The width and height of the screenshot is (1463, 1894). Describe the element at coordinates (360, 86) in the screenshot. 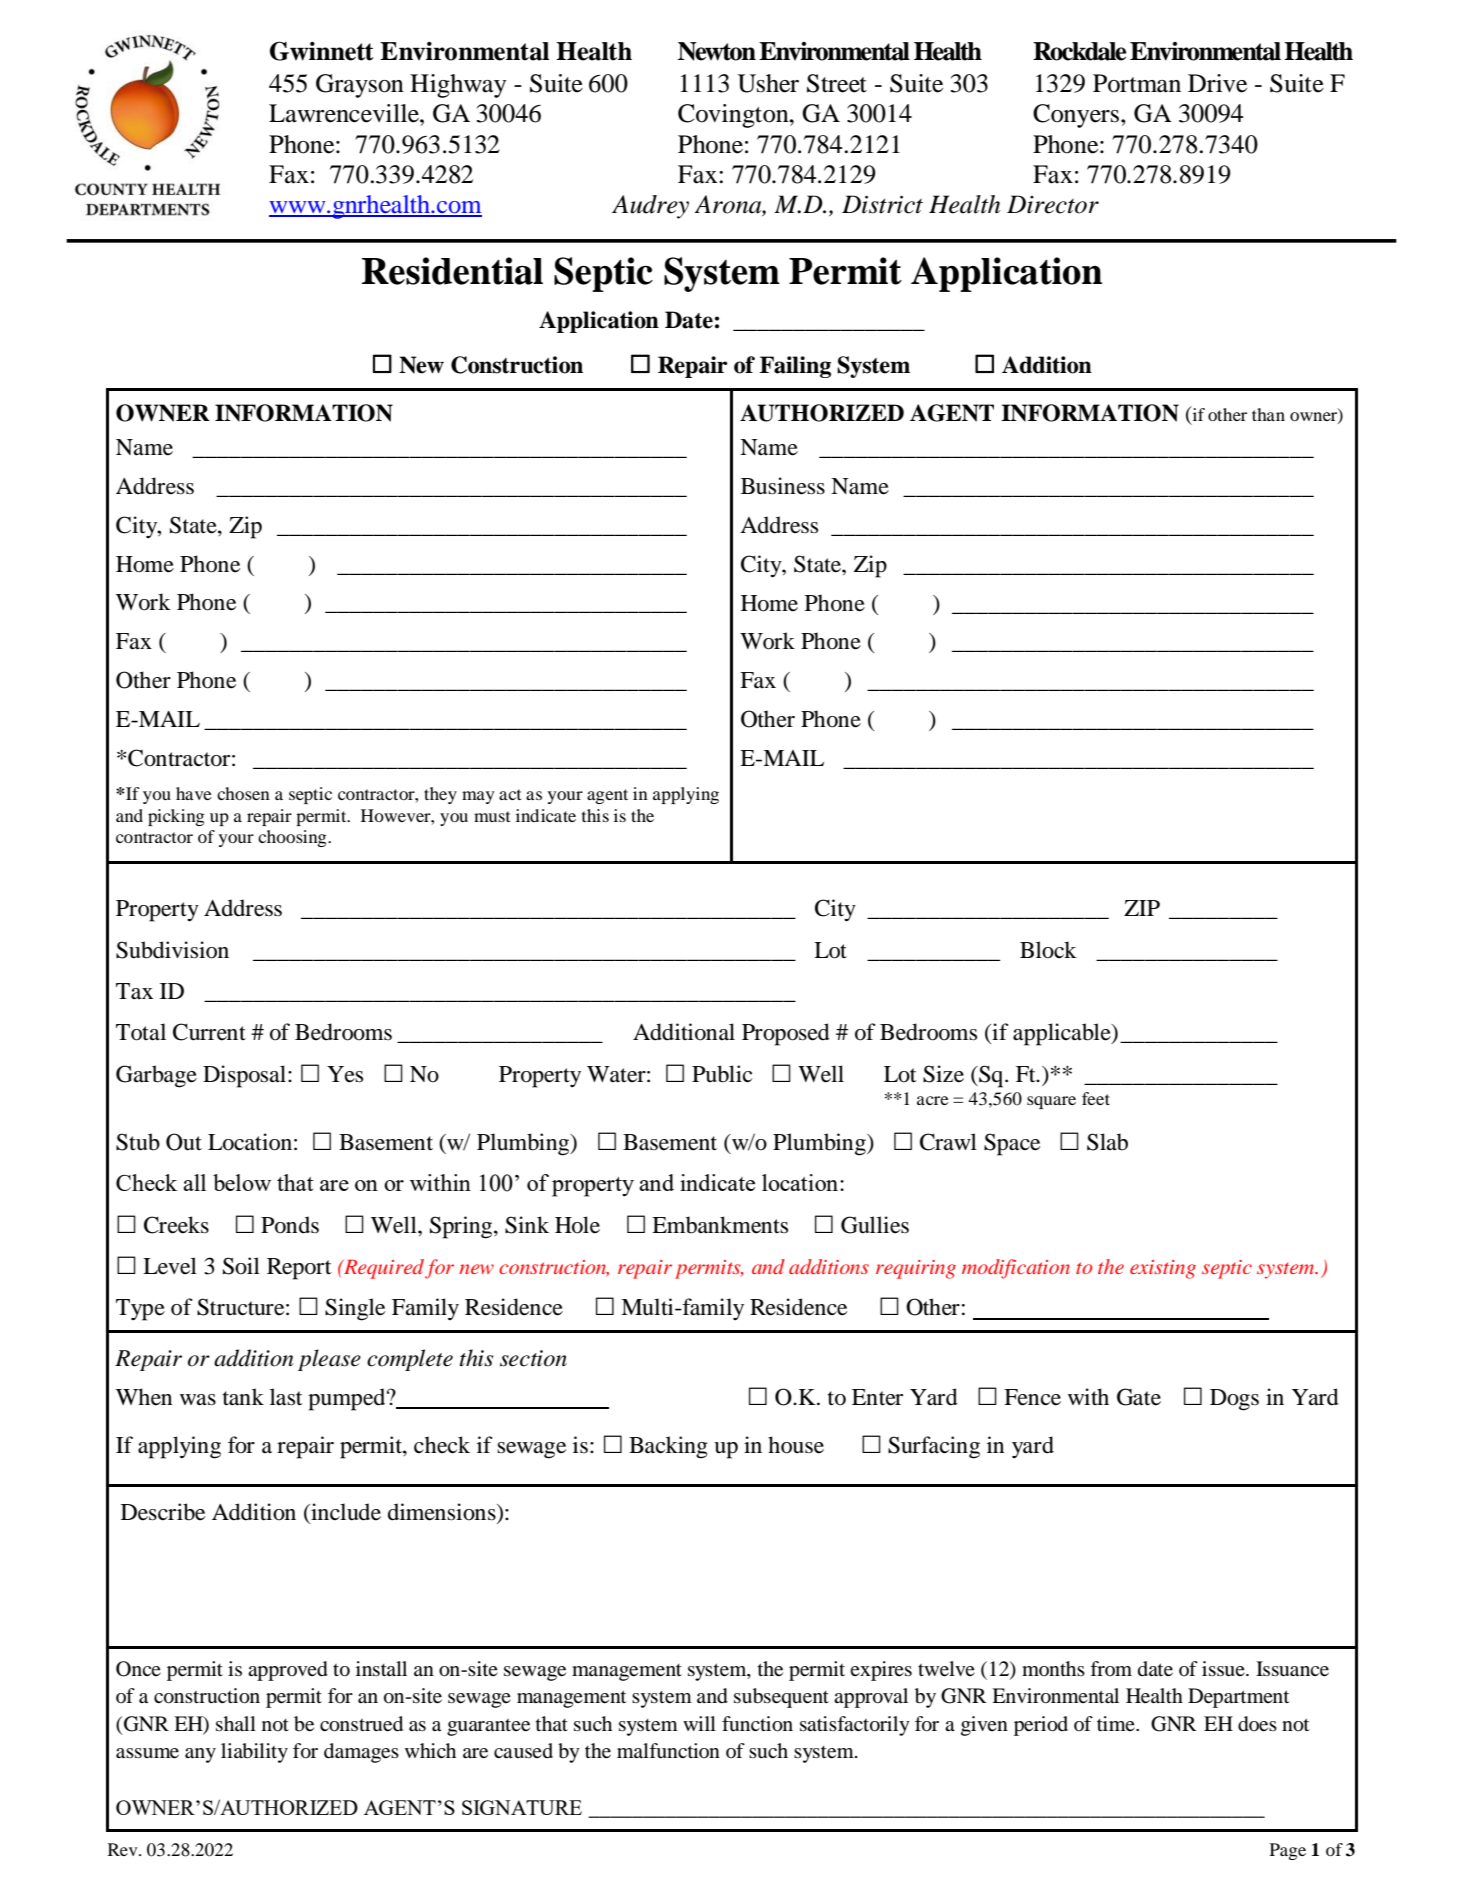

I see `Grayson` at that location.
